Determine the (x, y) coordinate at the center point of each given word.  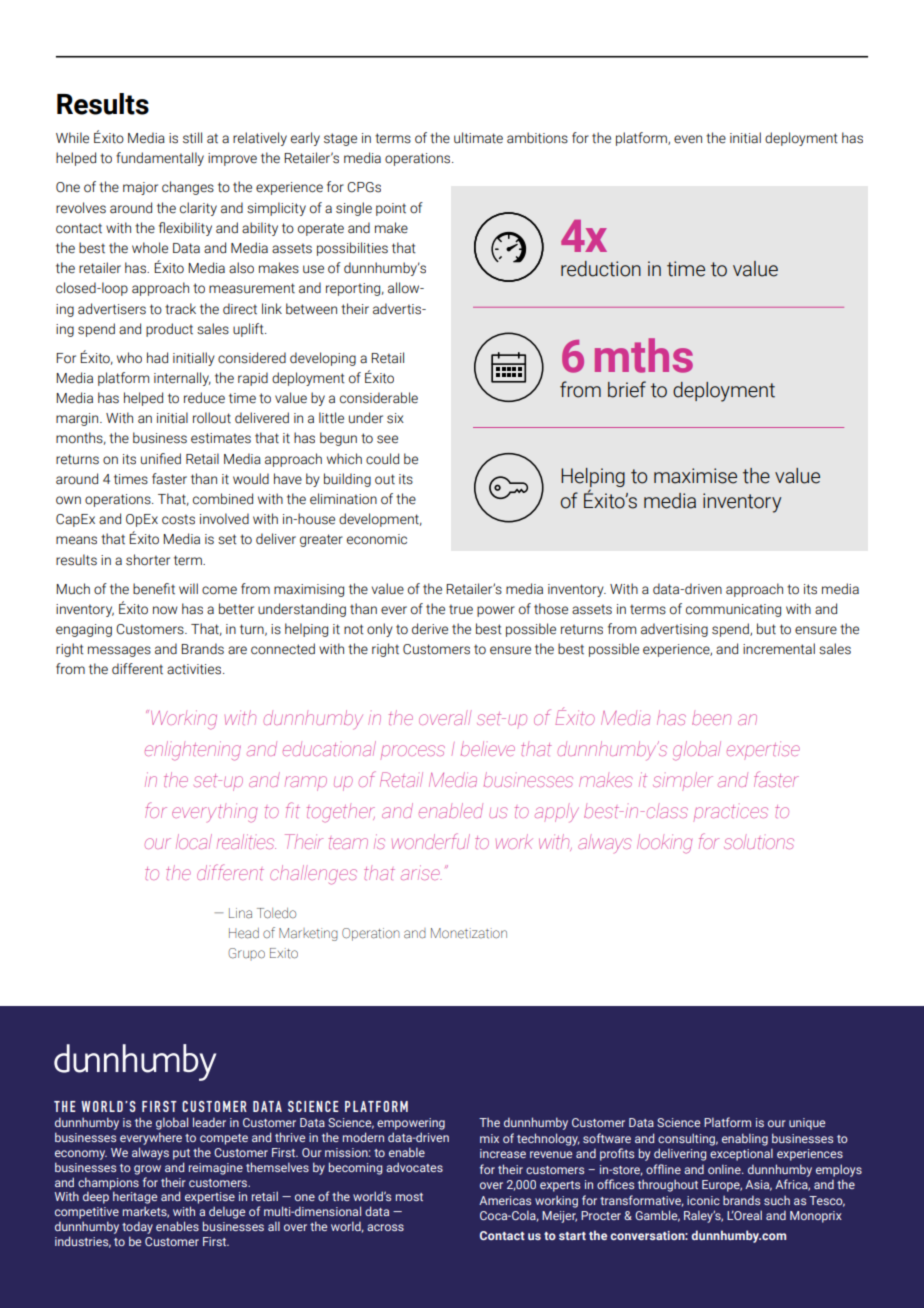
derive (430, 629)
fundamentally (160, 159)
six (395, 418)
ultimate (478, 138)
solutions (759, 842)
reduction (601, 269)
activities (195, 669)
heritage (135, 1197)
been (711, 718)
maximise (695, 476)
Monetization (469, 933)
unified (161, 459)
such (777, 1200)
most (409, 1197)
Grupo (246, 954)
